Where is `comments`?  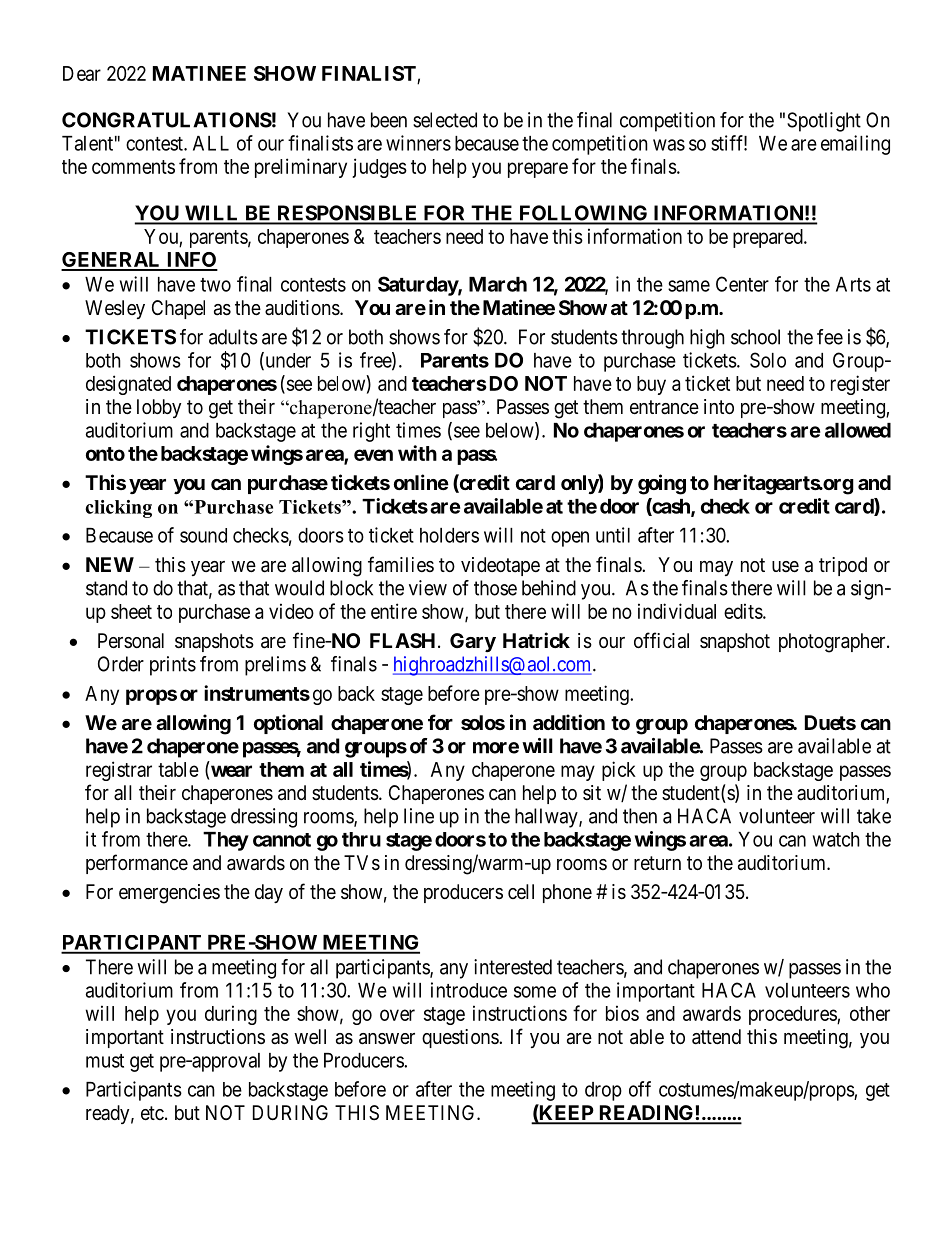 comments is located at coordinates (133, 167).
